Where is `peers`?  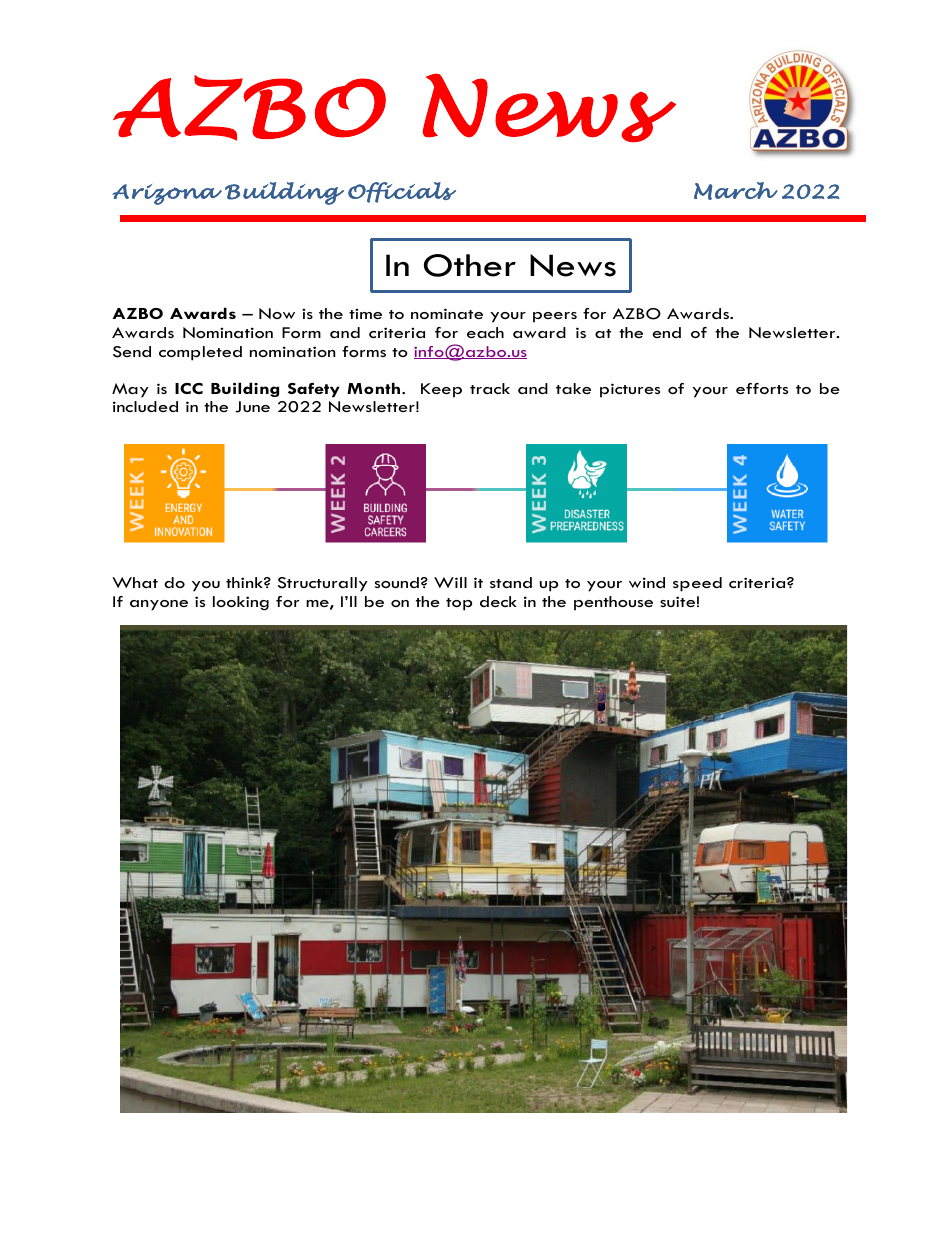 peers is located at coordinates (555, 317).
